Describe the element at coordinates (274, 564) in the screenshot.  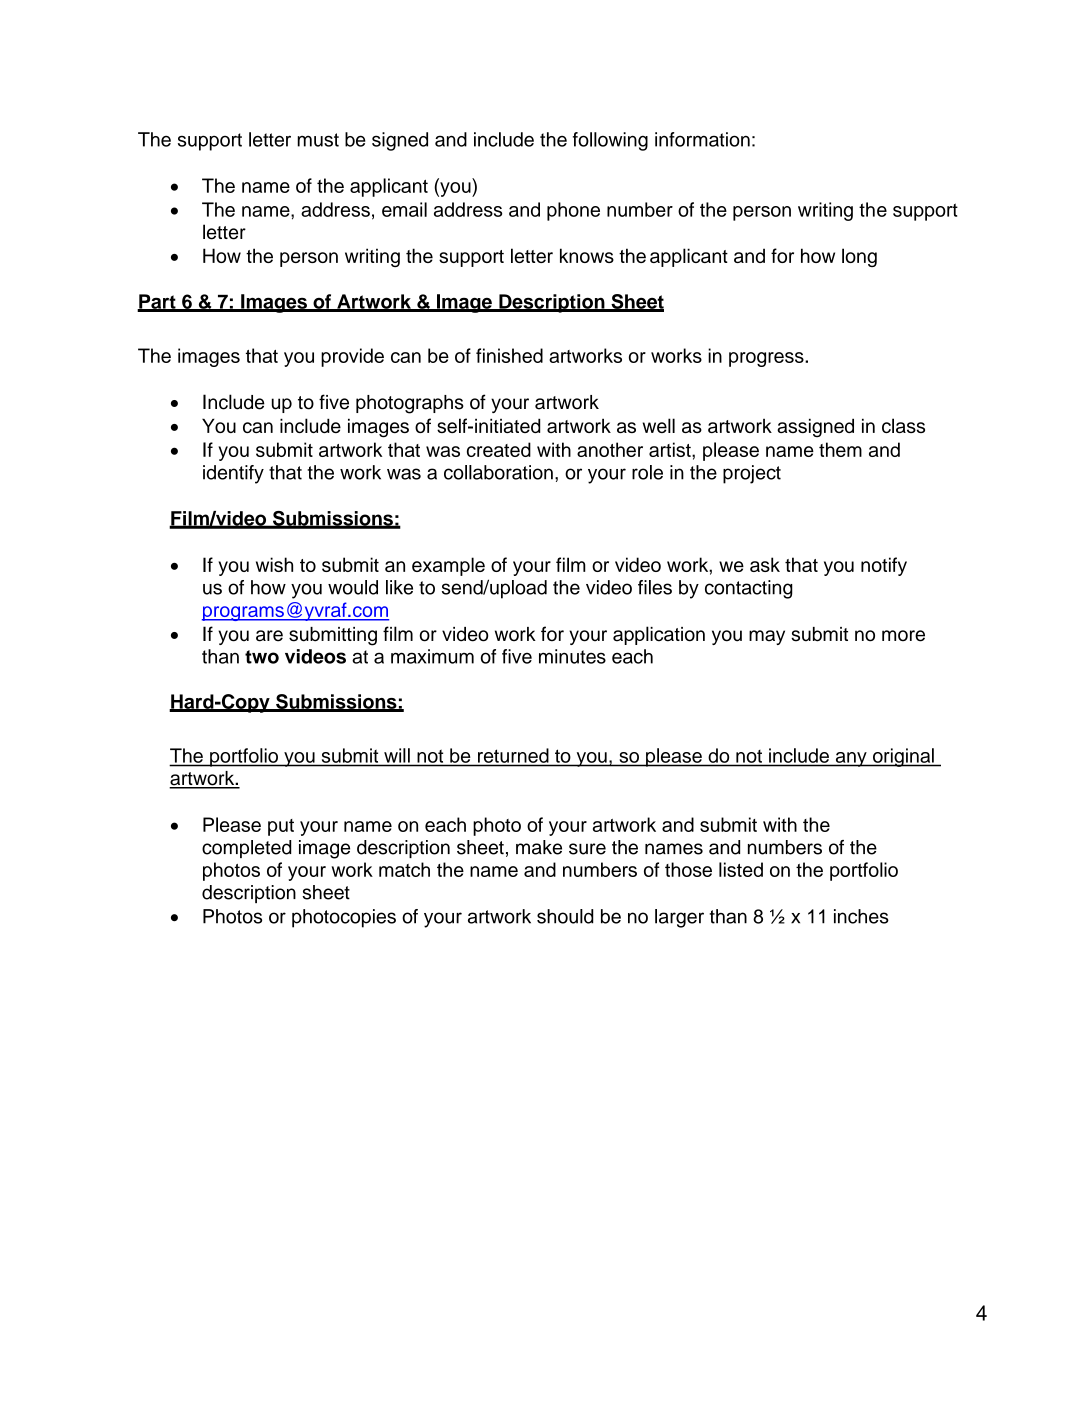
I see `wish` at that location.
